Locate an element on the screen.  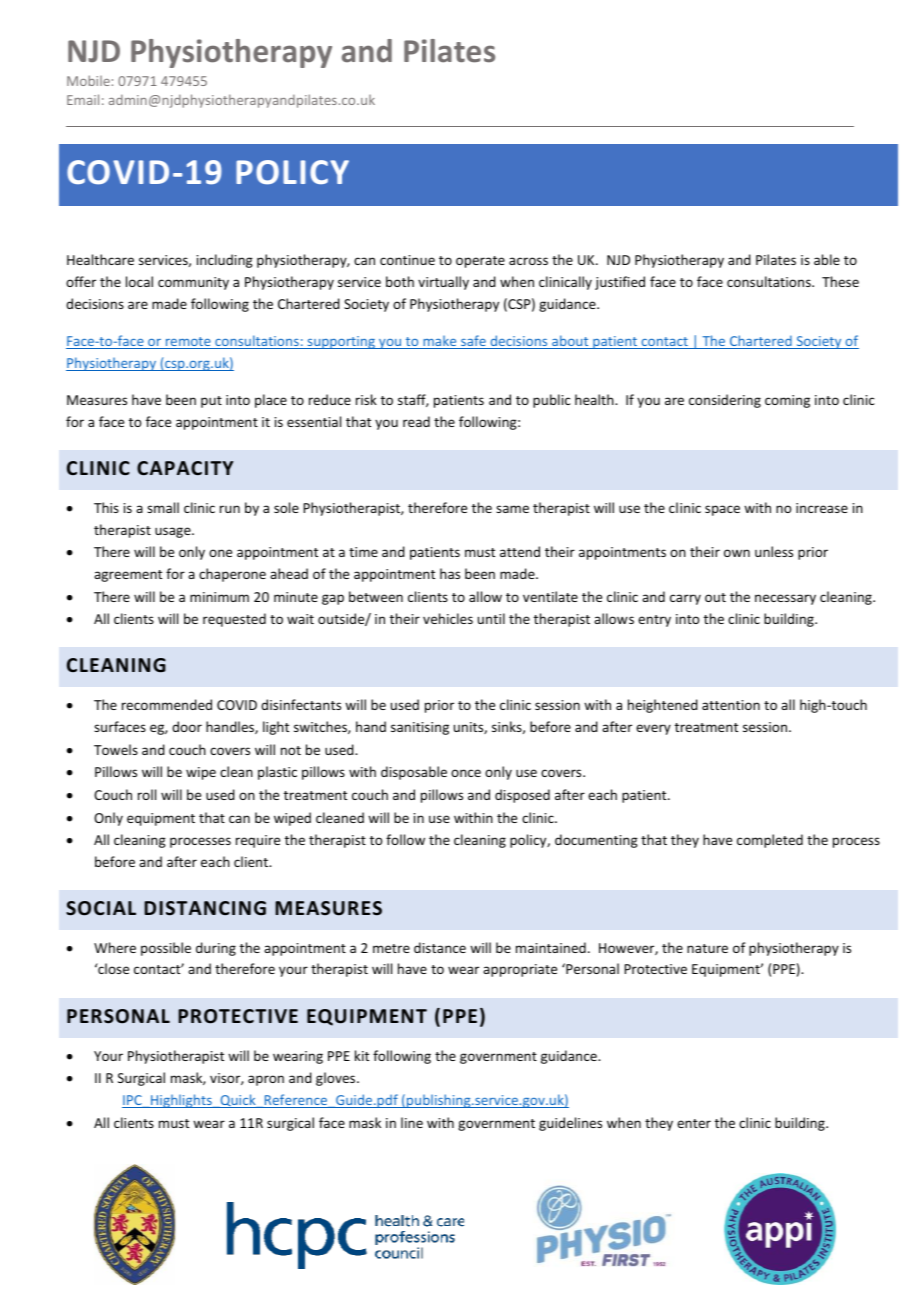
These is located at coordinates (840, 281).
